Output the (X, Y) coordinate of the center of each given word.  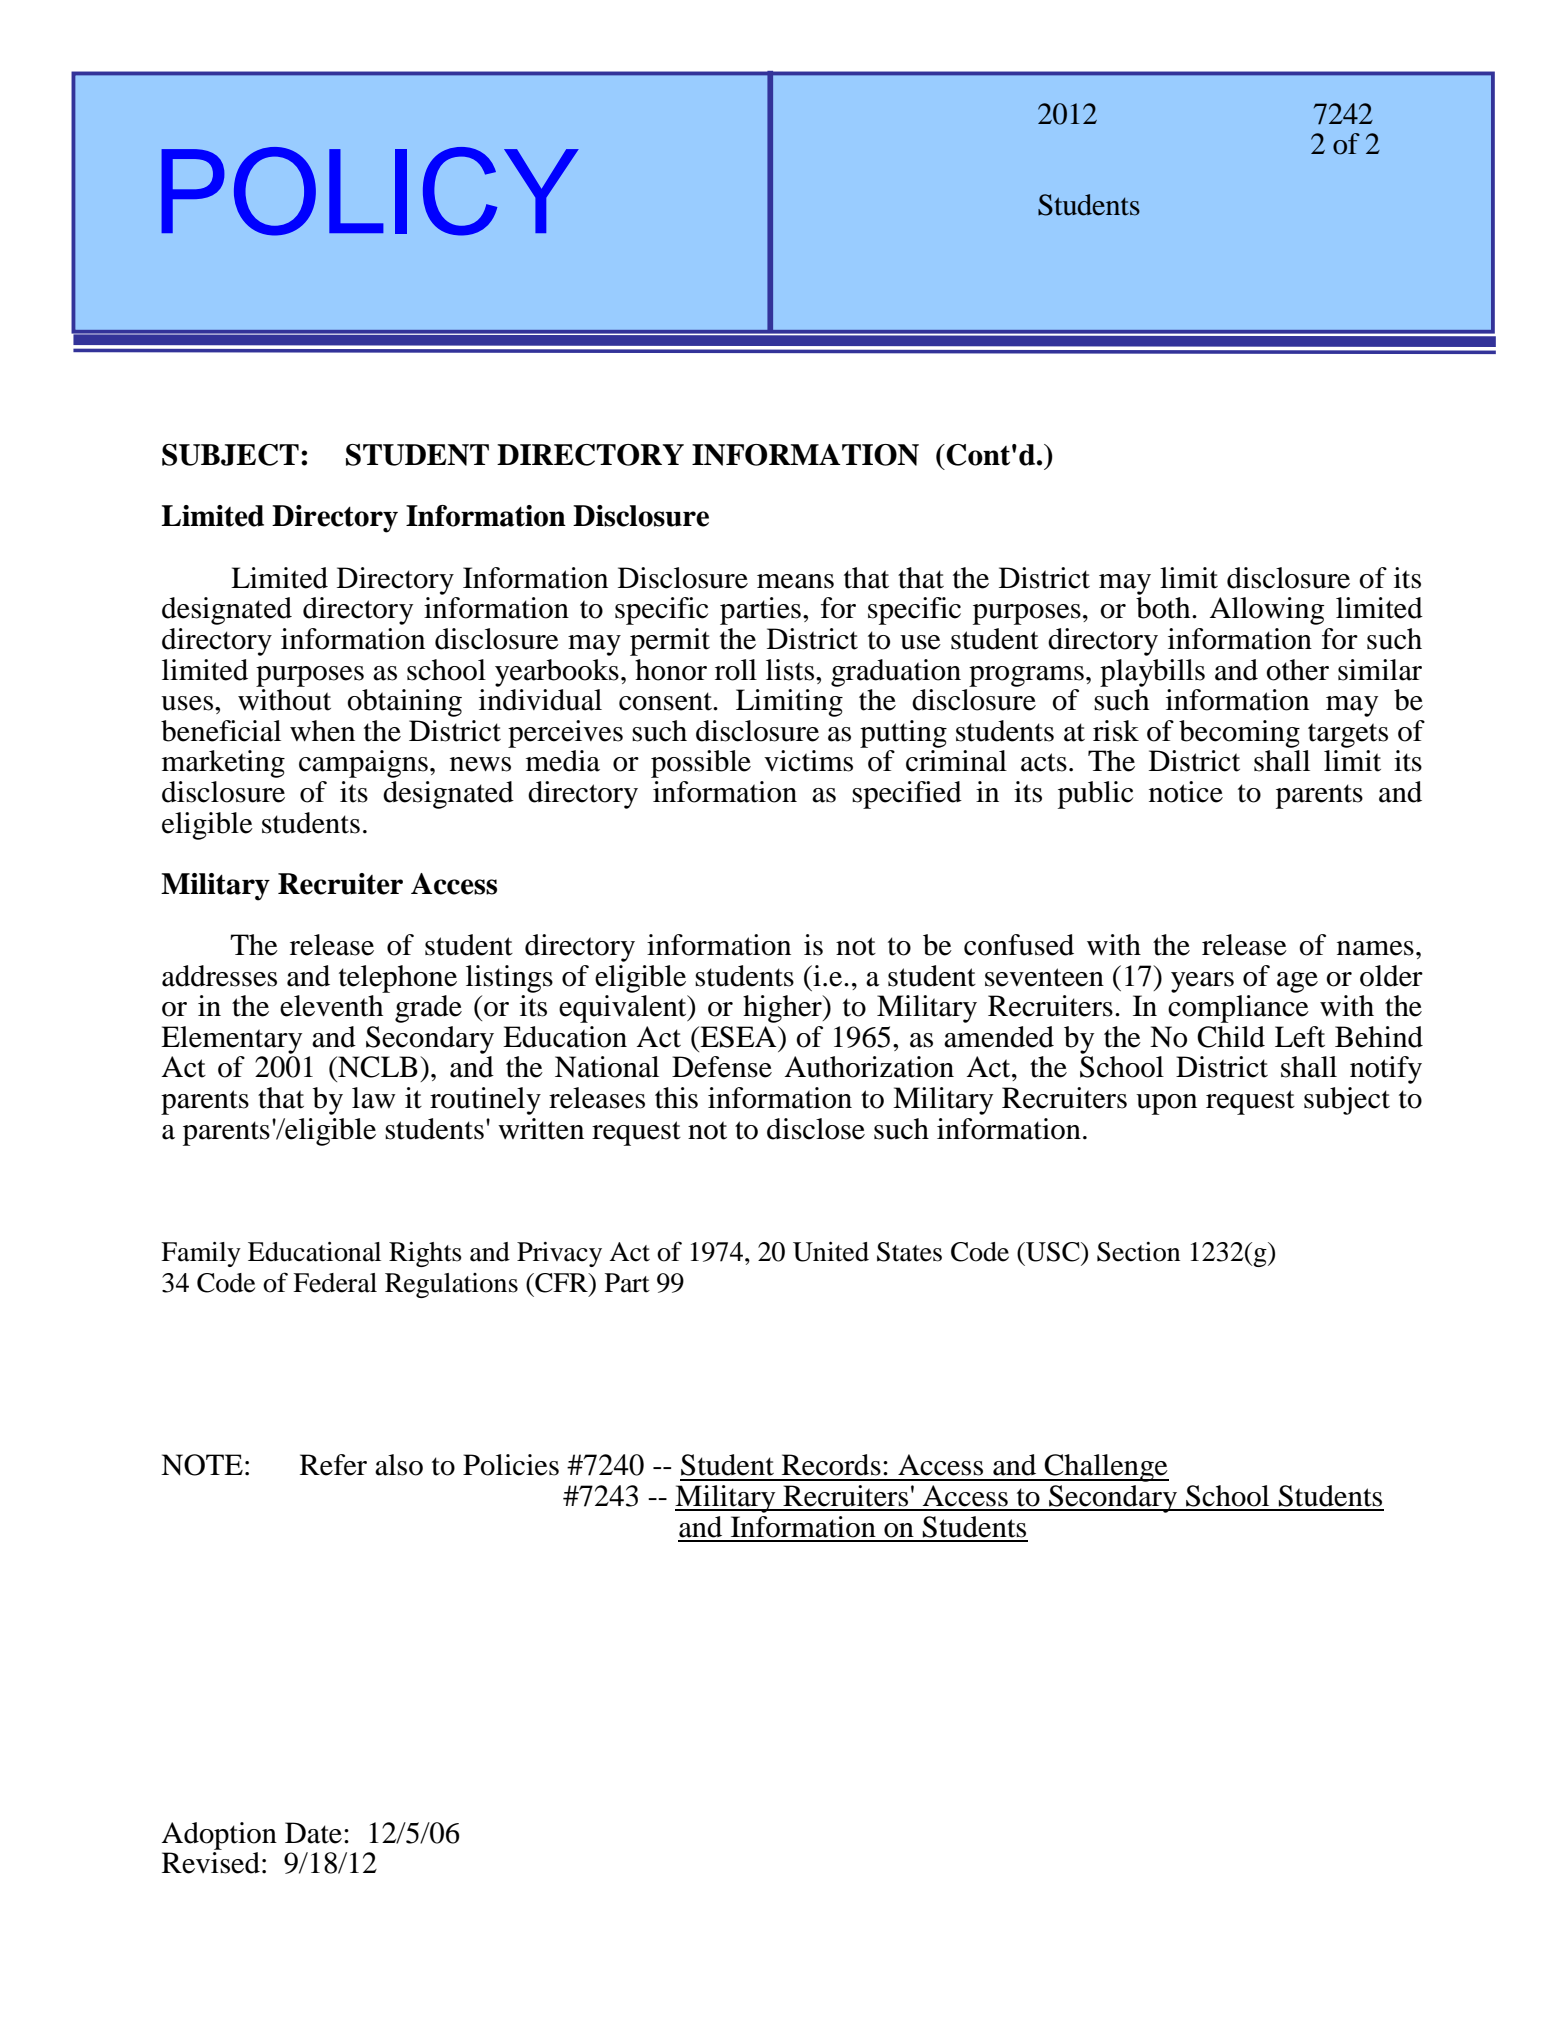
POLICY (370, 191)
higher (783, 1009)
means (795, 581)
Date (313, 1833)
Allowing (1266, 611)
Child (1231, 1037)
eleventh (331, 1006)
